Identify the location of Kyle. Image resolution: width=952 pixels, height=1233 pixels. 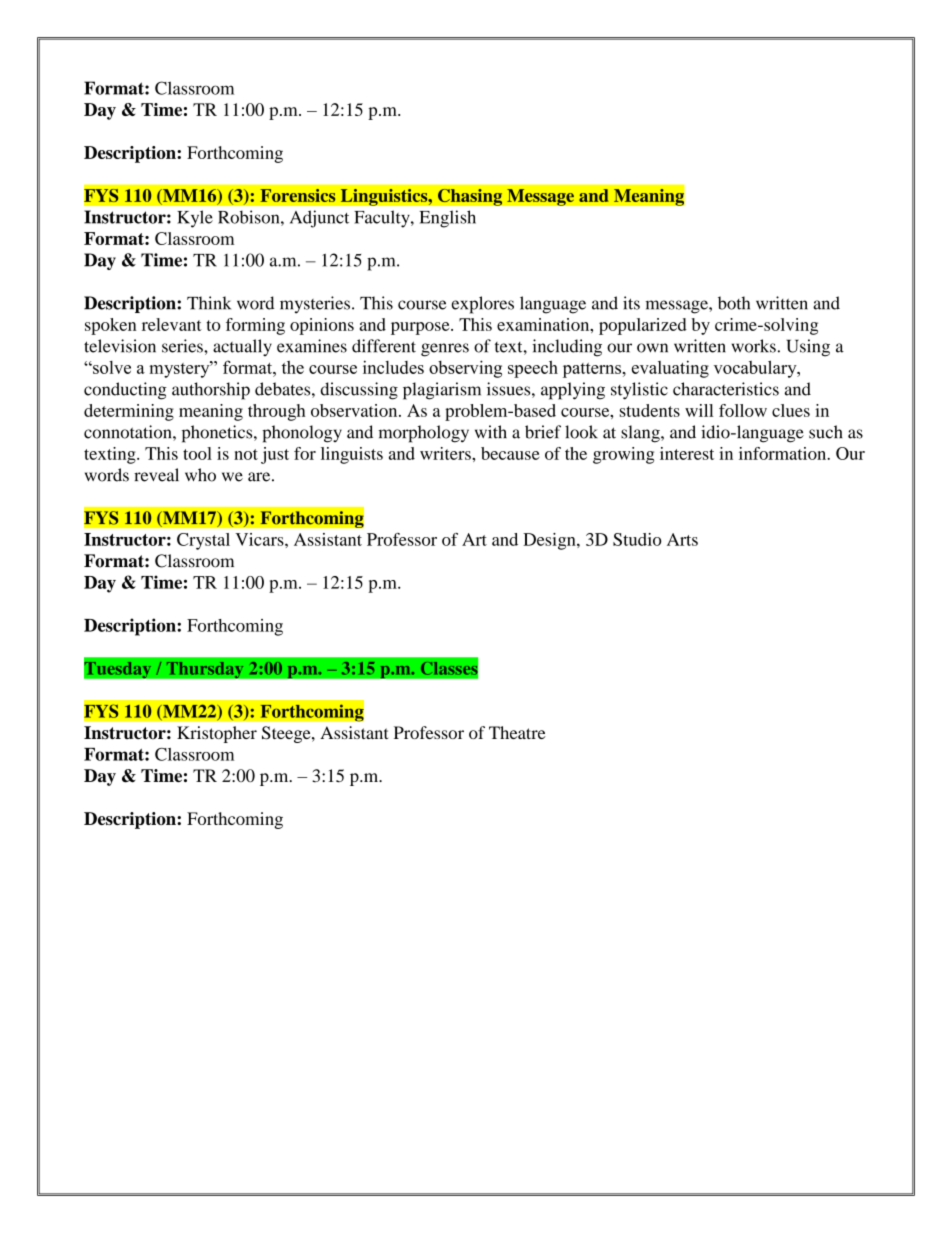
(195, 219).
